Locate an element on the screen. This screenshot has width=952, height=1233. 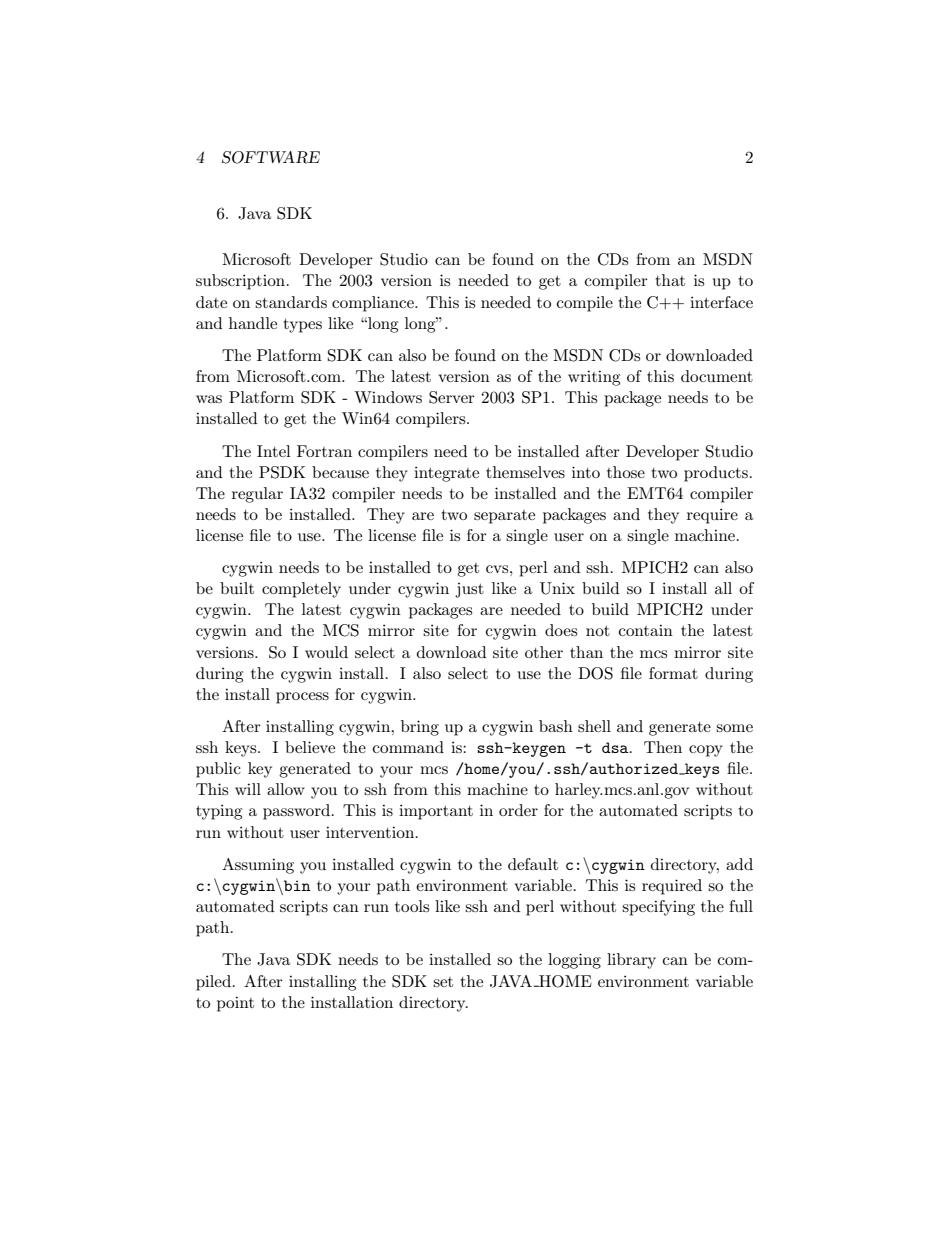
that is located at coordinates (670, 280).
